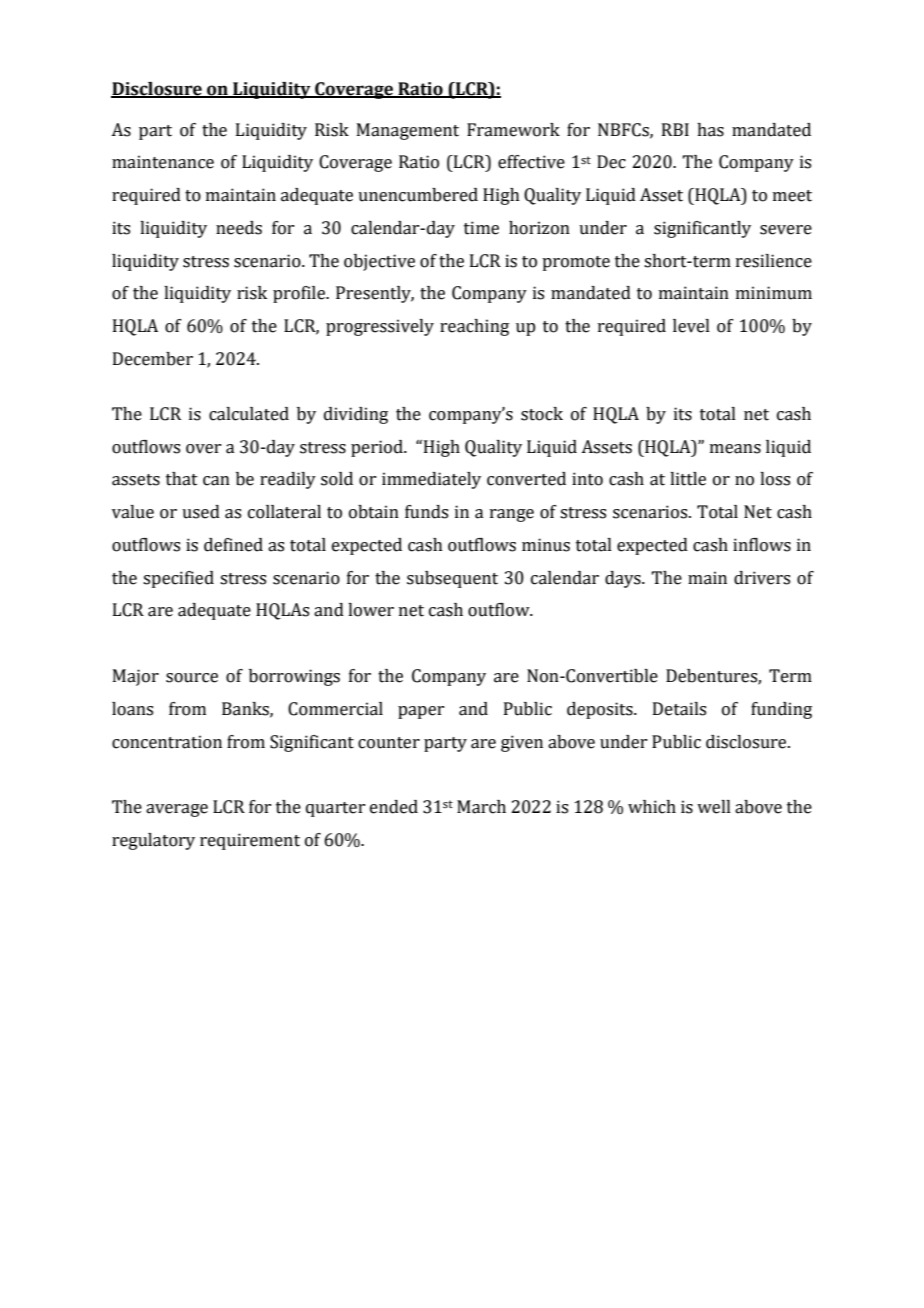  Describe the element at coordinates (710, 130) in the image. I see `has` at that location.
